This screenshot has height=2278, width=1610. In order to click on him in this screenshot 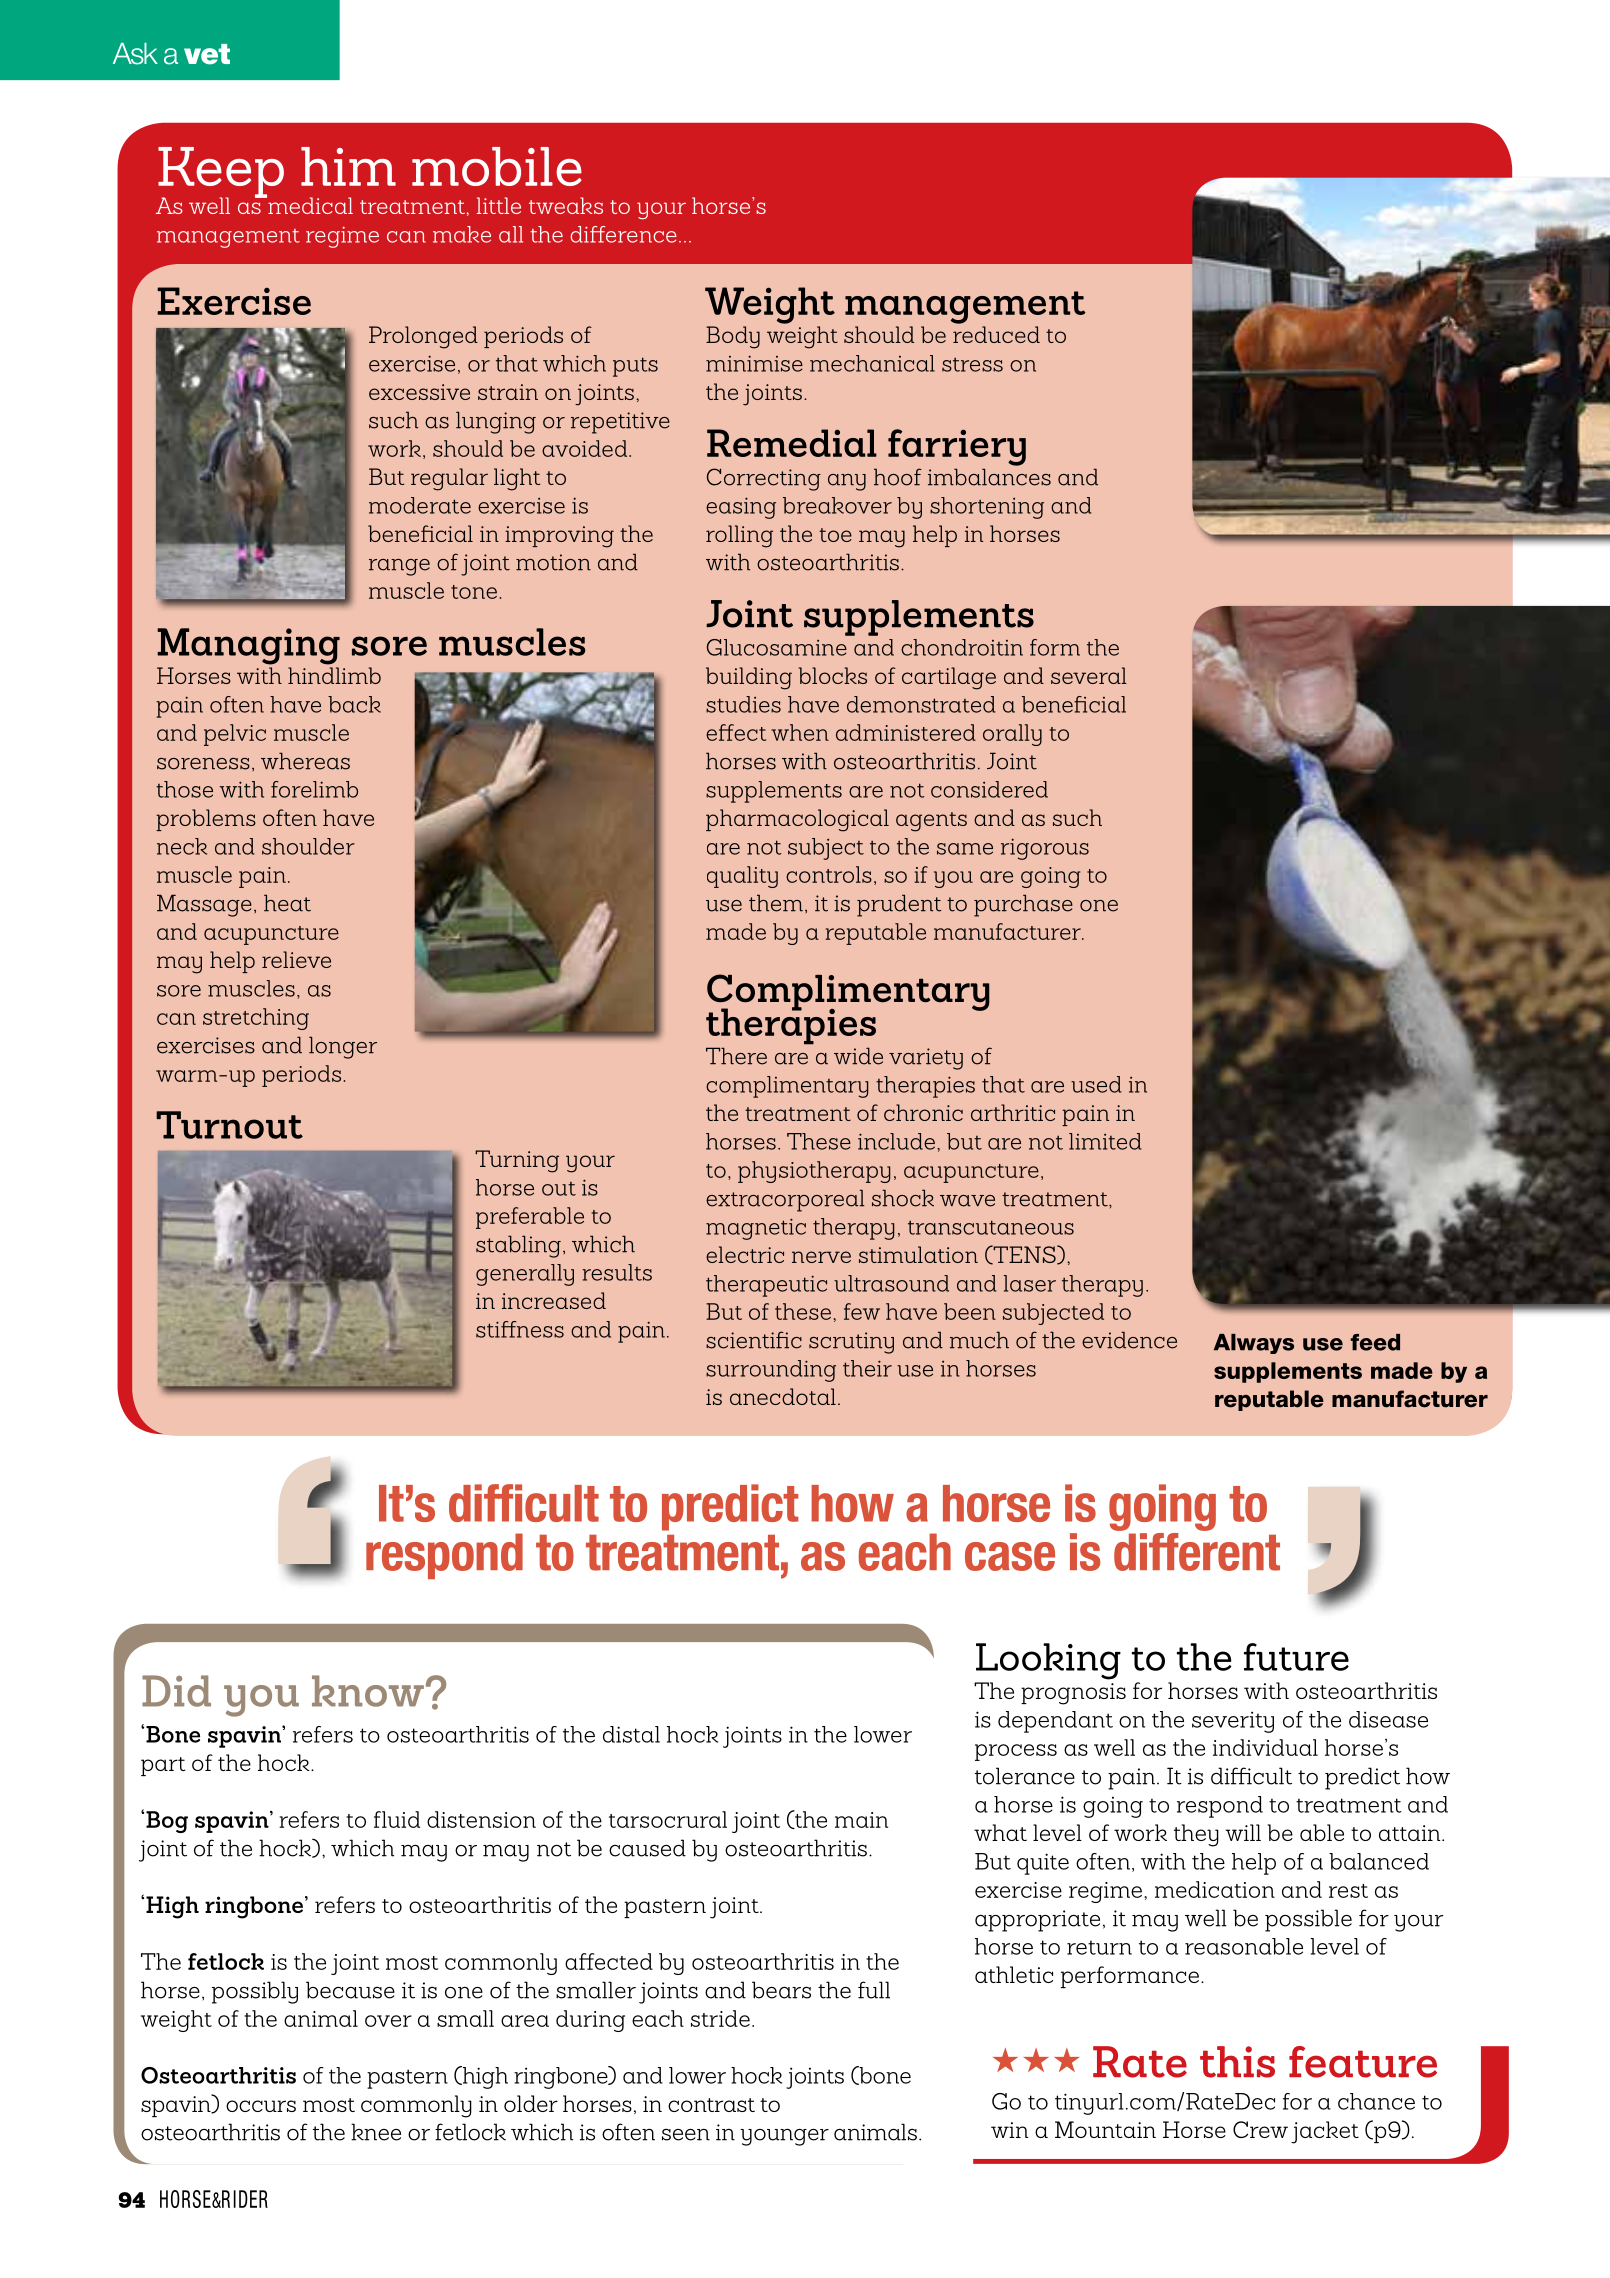, I will do `click(348, 166)`.
